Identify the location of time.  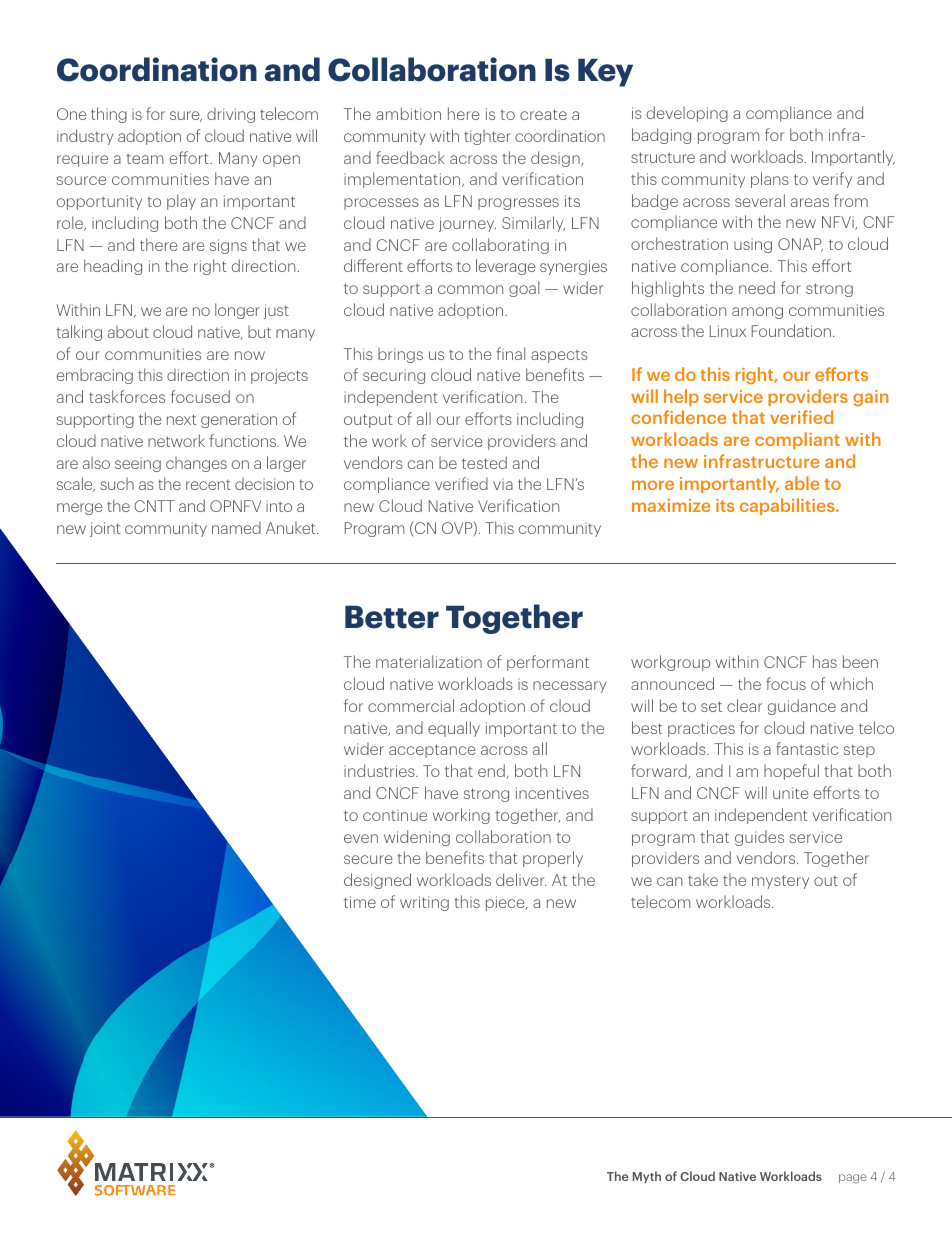
(360, 902).
